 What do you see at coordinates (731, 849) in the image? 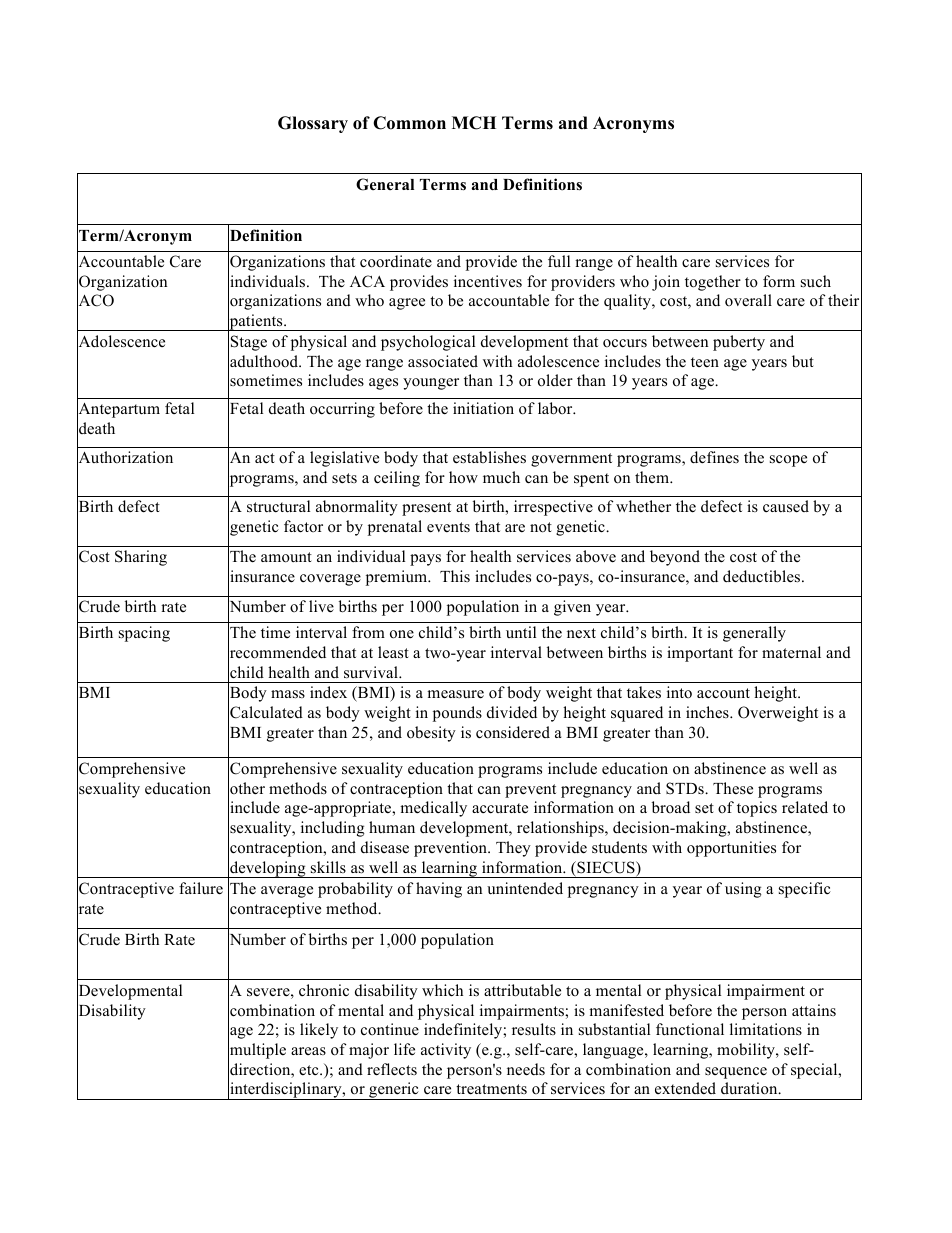
I see `opportunities` at bounding box center [731, 849].
